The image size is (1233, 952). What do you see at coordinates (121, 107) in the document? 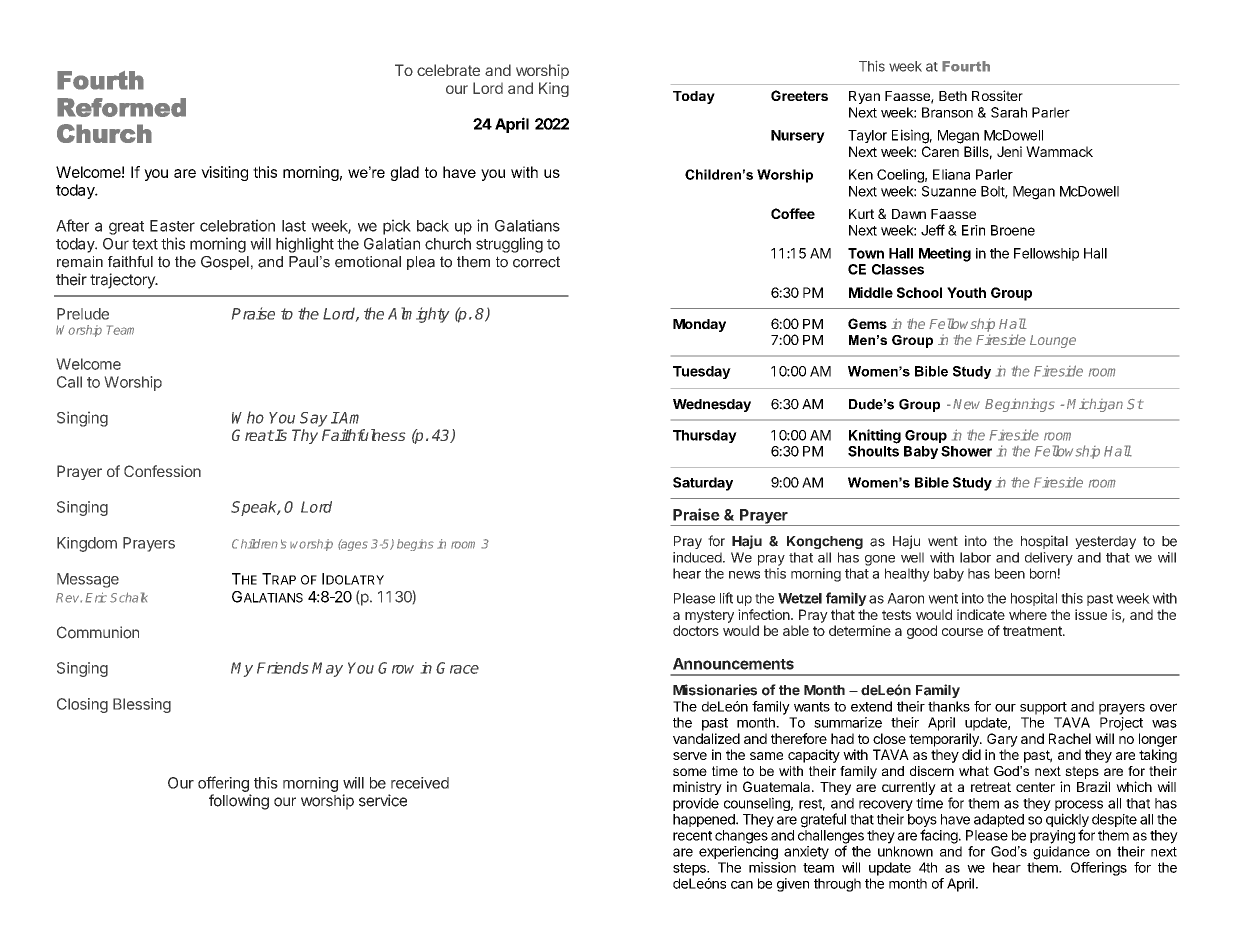
I see `Reformed` at bounding box center [121, 107].
